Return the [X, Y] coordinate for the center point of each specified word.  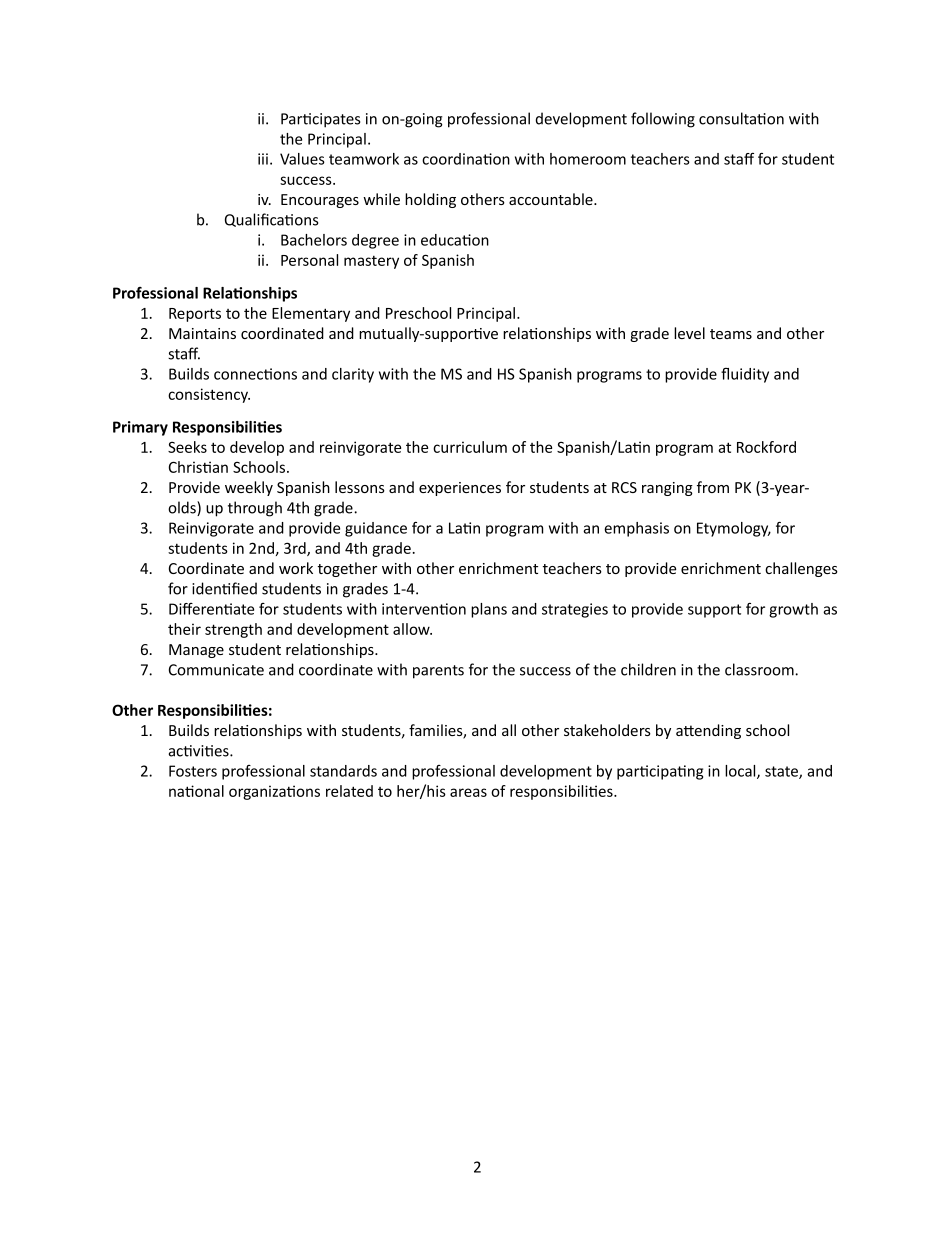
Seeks [187, 447]
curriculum [470, 447]
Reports [195, 315]
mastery [371, 262]
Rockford [766, 447]
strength [233, 630]
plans [489, 610]
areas [468, 792]
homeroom [588, 159]
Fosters [193, 771]
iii [263, 159]
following [663, 120]
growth [793, 610]
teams [731, 334]
